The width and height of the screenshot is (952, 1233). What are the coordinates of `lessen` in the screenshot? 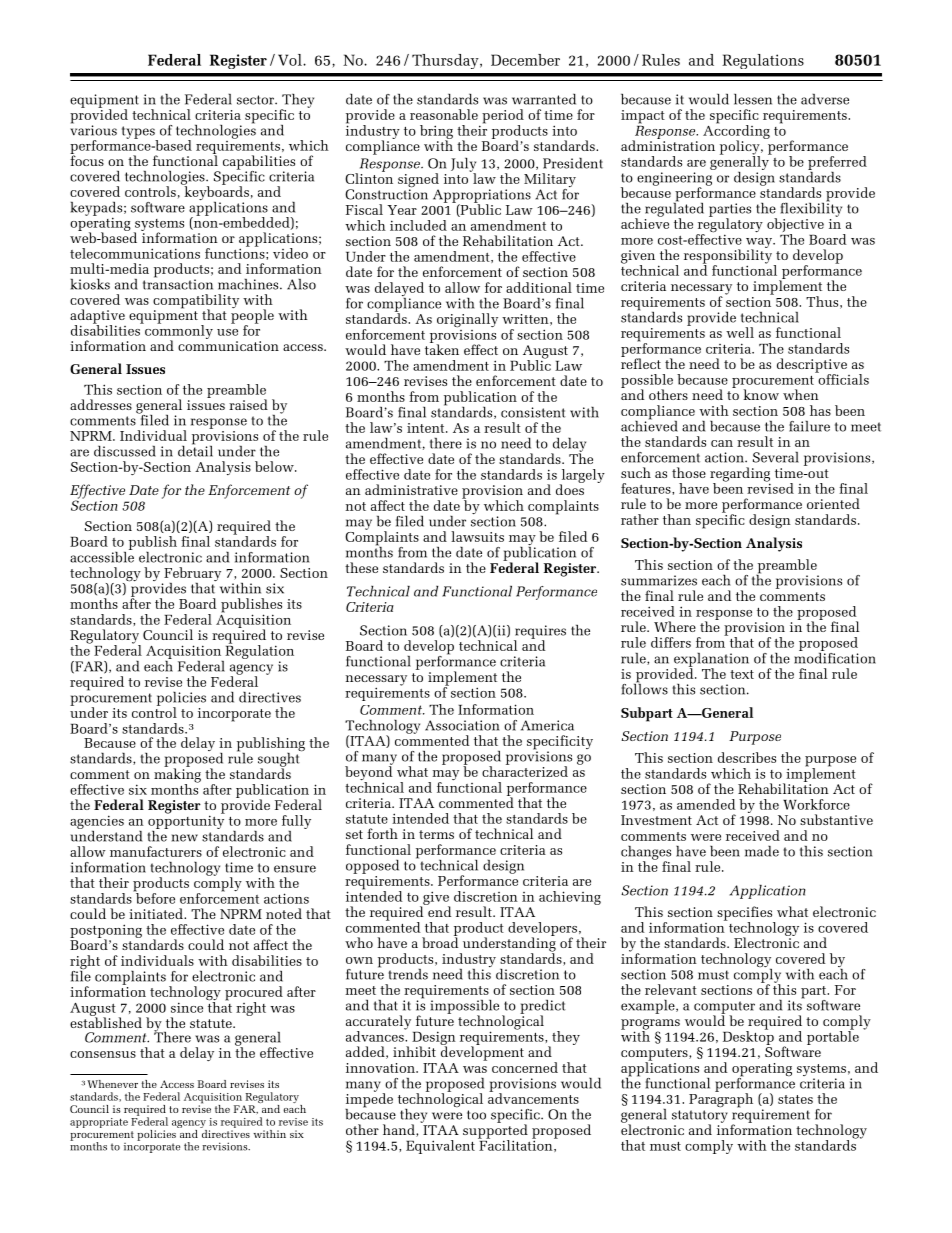 It's located at (753, 99).
